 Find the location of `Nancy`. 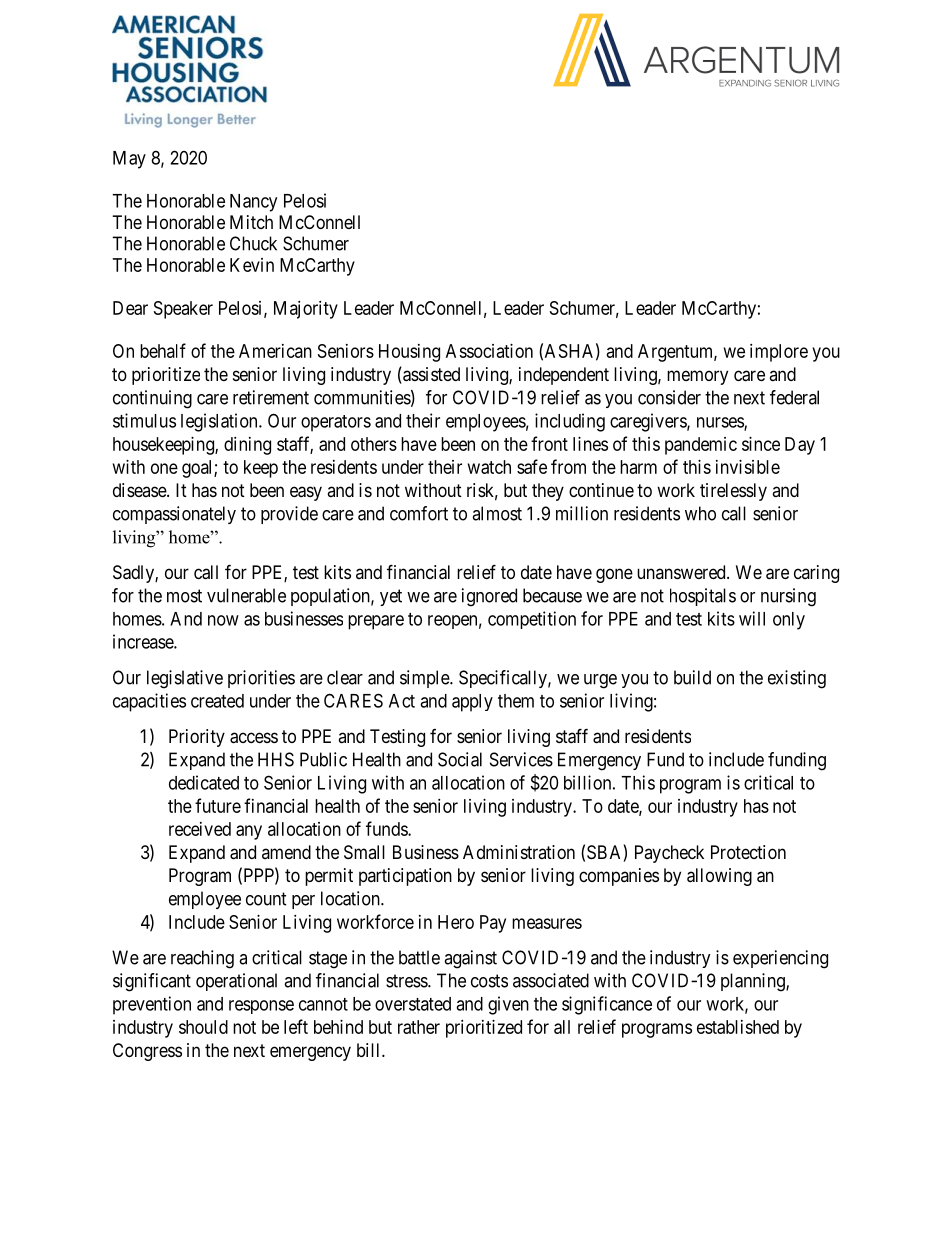

Nancy is located at coordinates (253, 203).
